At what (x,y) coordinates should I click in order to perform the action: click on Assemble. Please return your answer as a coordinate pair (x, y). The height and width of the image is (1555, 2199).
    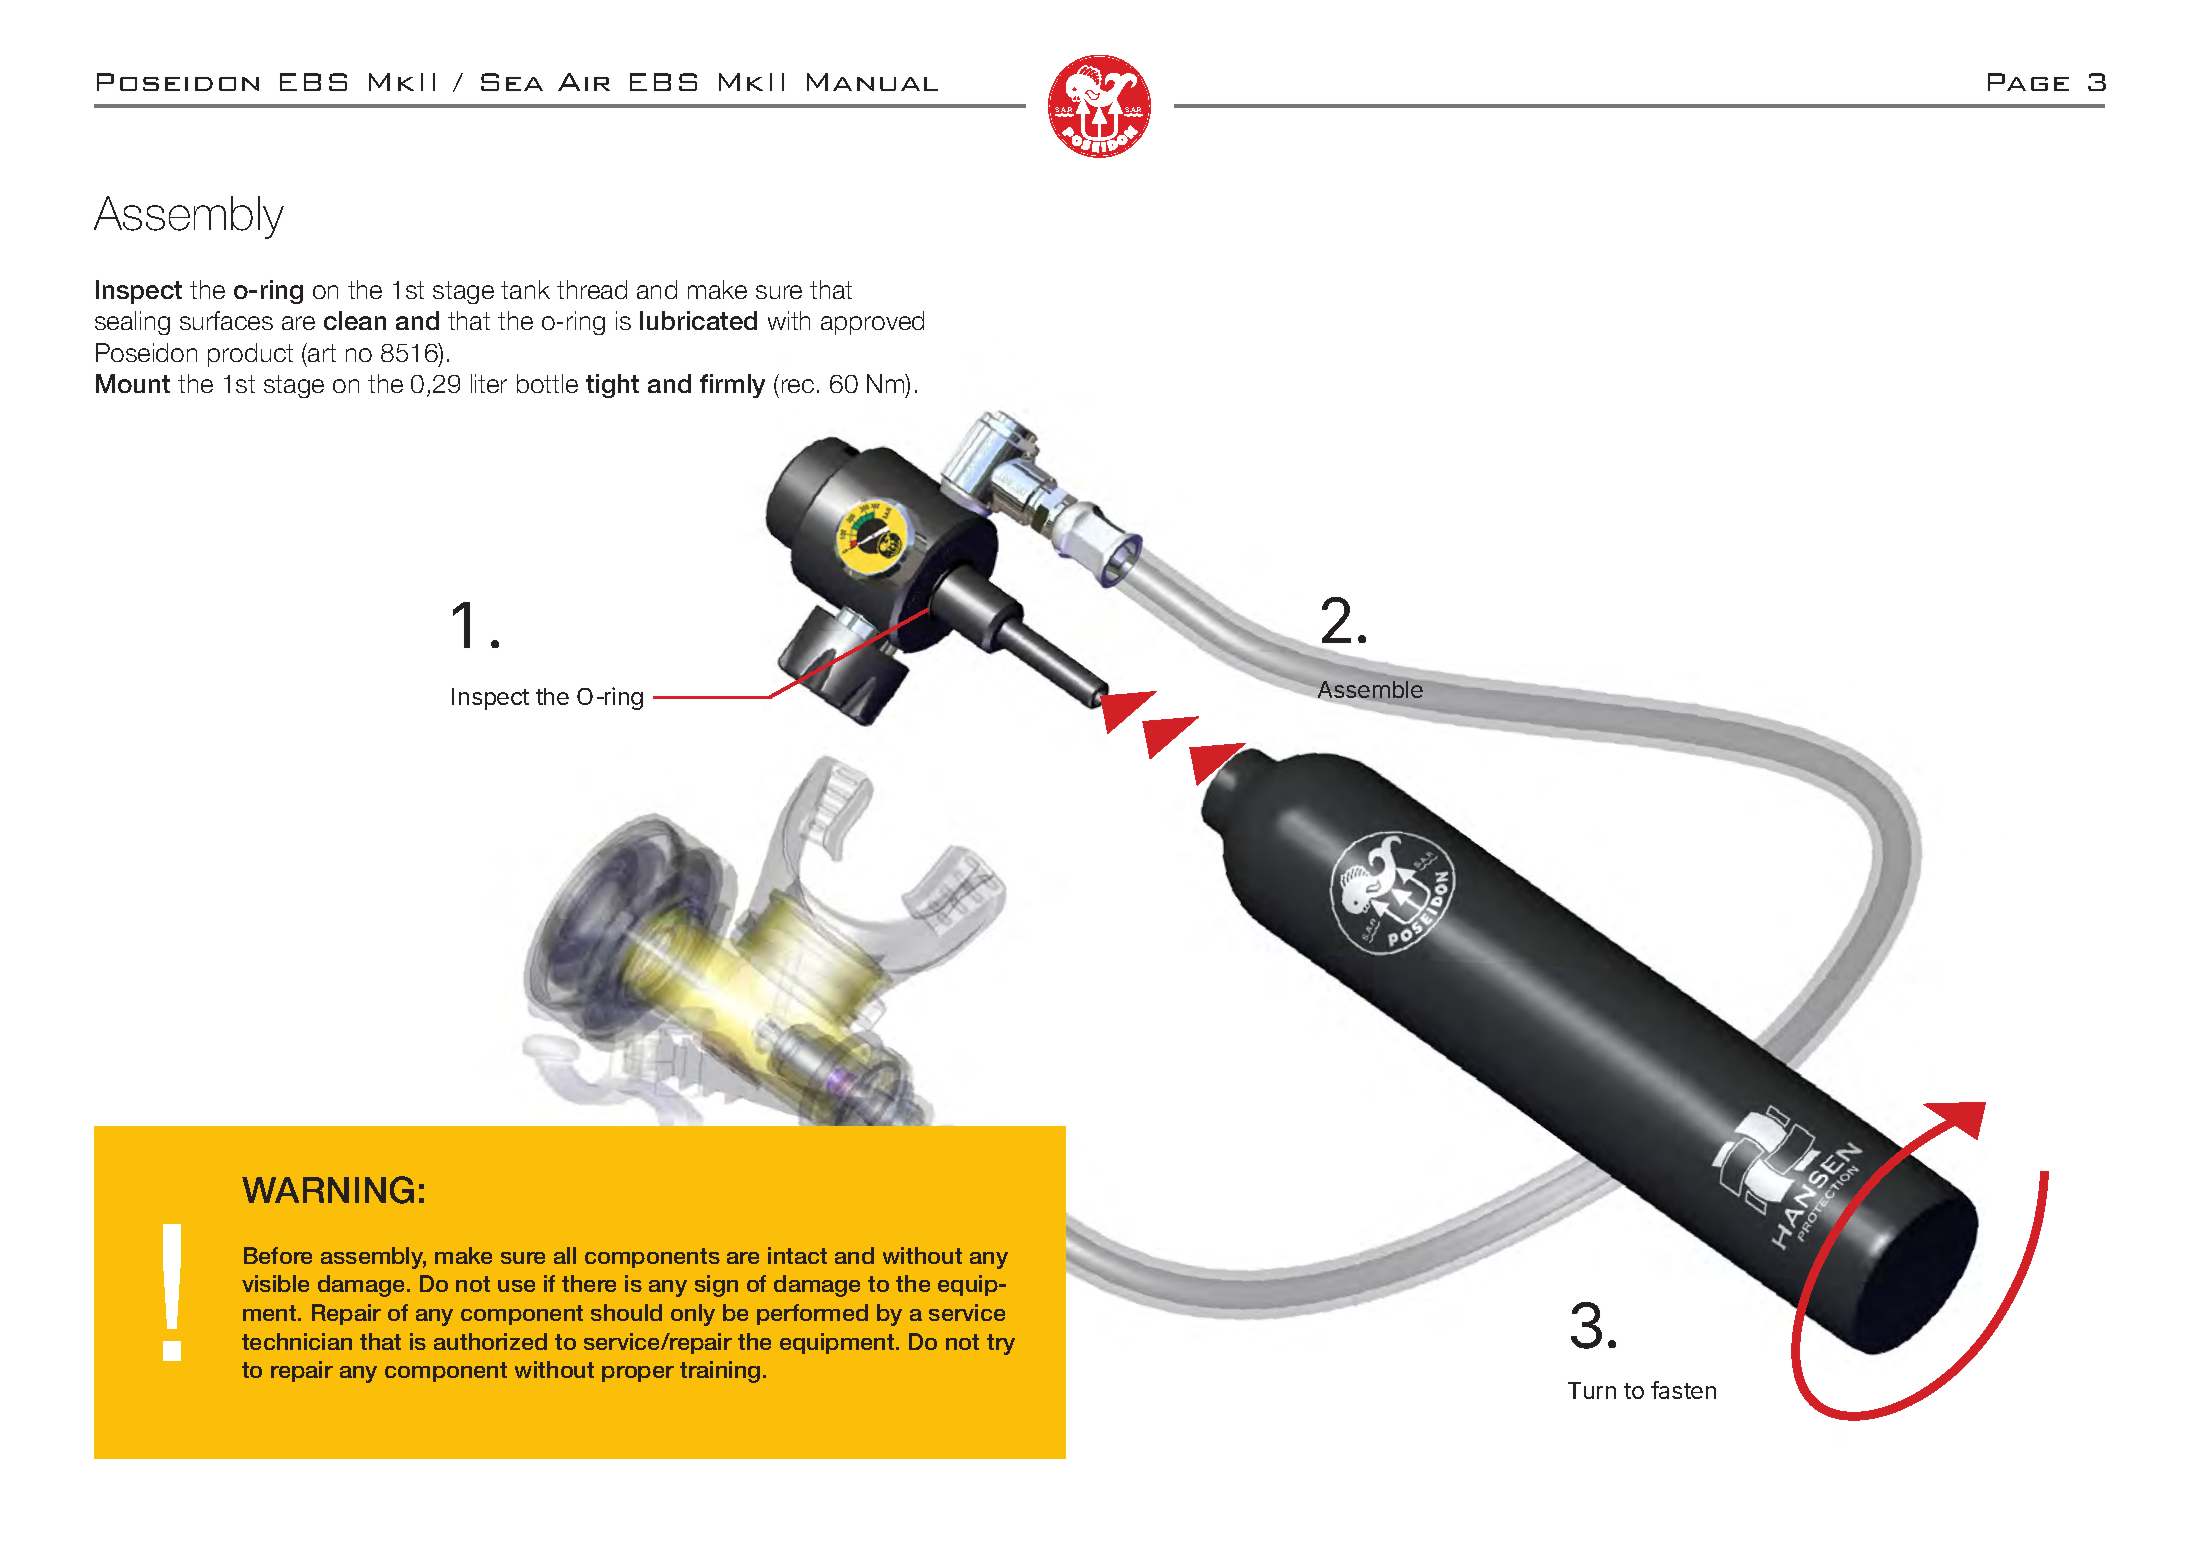
    Looking at the image, I should click on (1369, 691).
